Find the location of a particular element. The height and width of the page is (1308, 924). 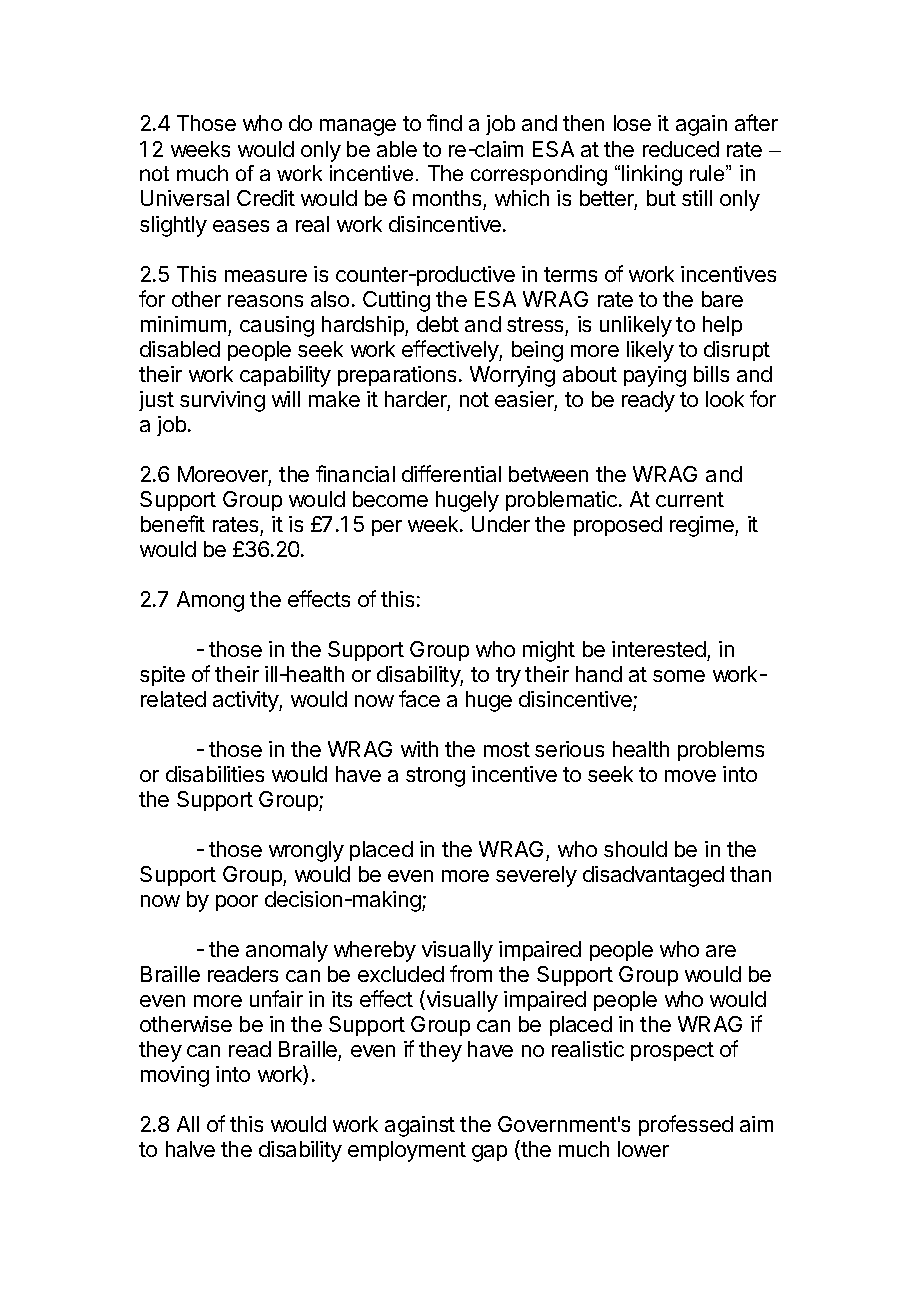

professed is located at coordinates (686, 1125).
